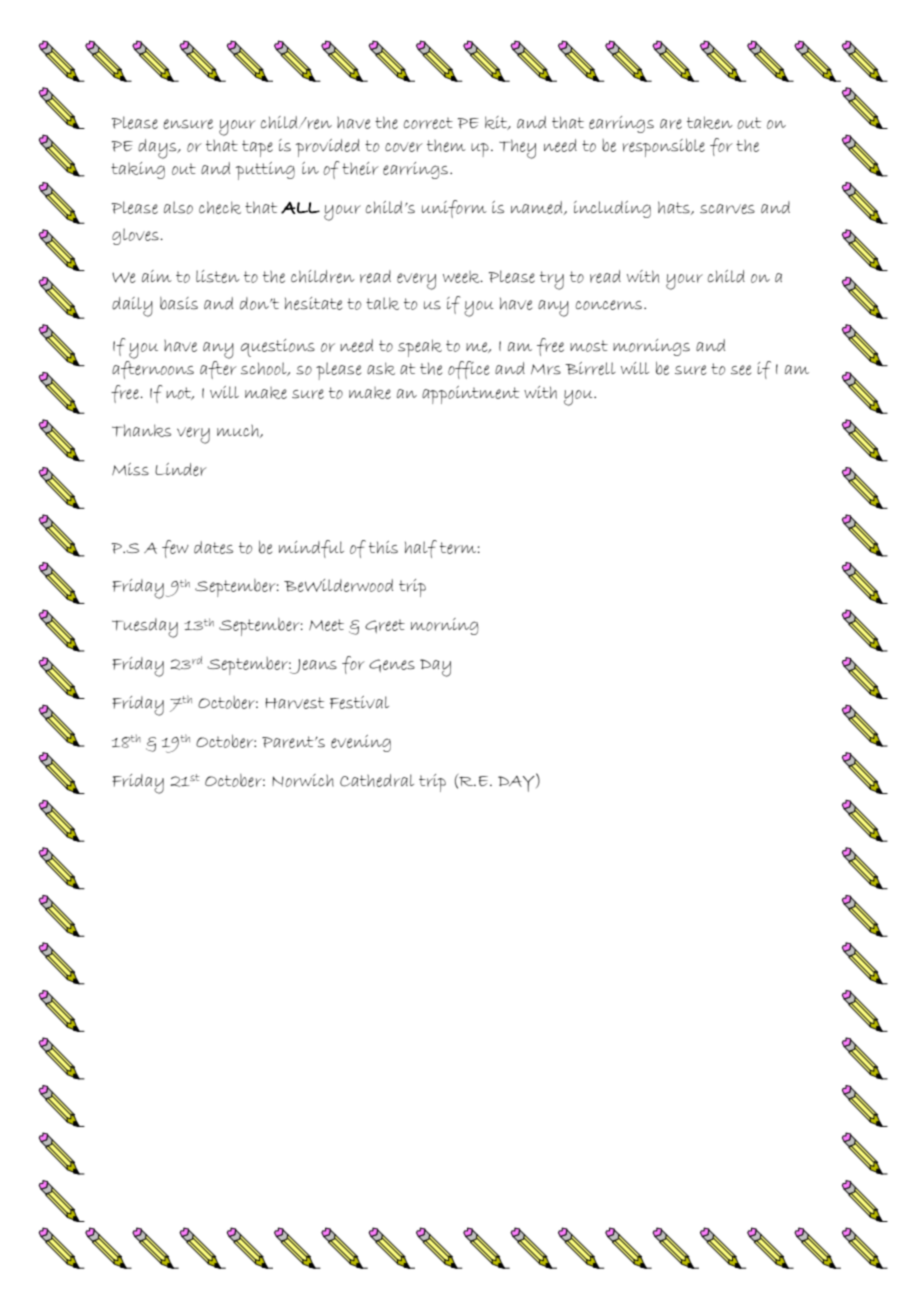 The width and height of the image is (924, 1308). What do you see at coordinates (359, 702) in the image?
I see `Festival` at bounding box center [359, 702].
